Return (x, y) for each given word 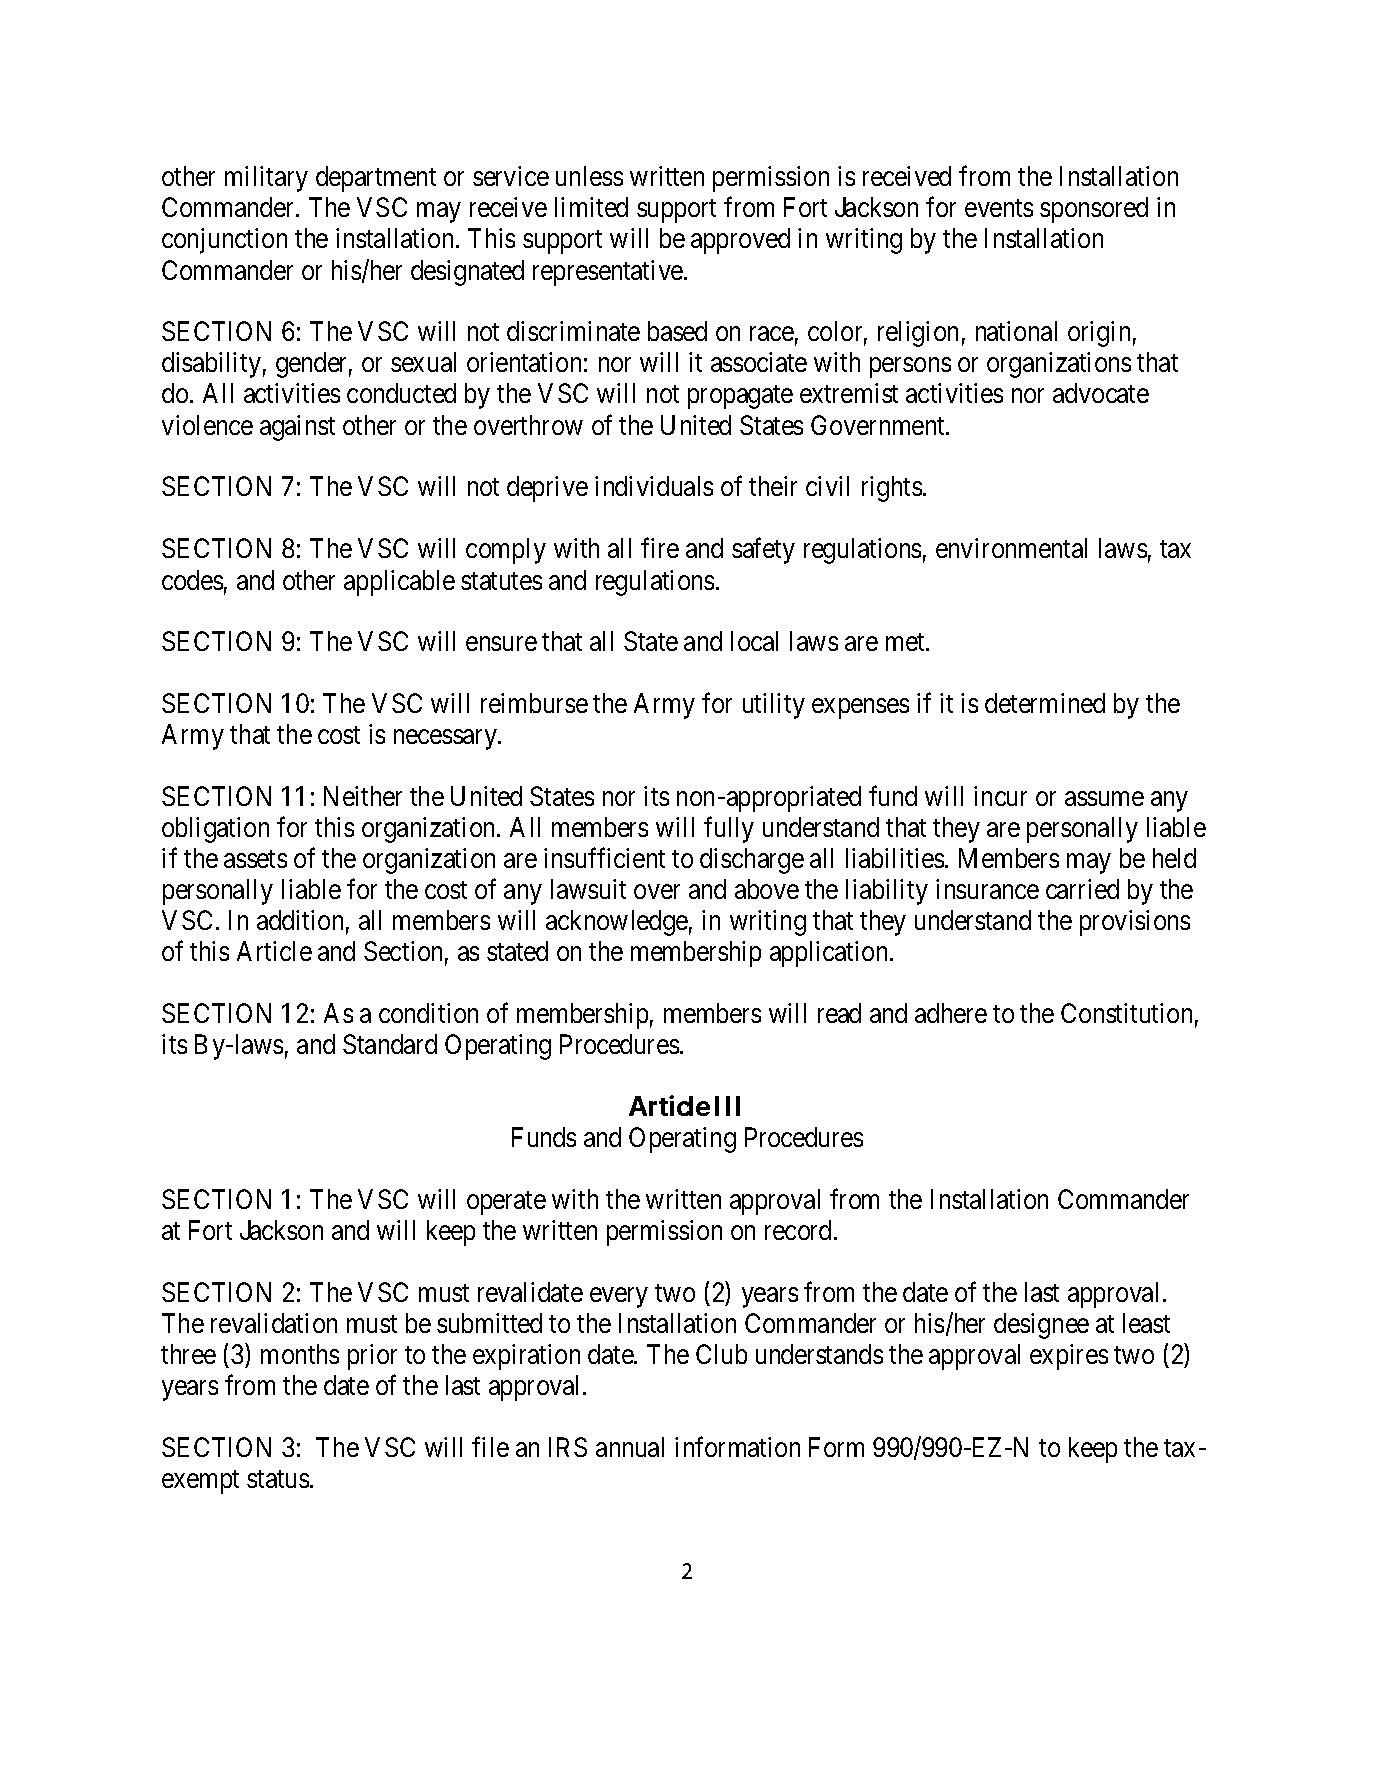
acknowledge (617, 923)
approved (740, 241)
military (266, 179)
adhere (951, 1013)
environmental (1011, 548)
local (754, 641)
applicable (399, 583)
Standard (390, 1044)
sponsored (1094, 210)
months (300, 1354)
